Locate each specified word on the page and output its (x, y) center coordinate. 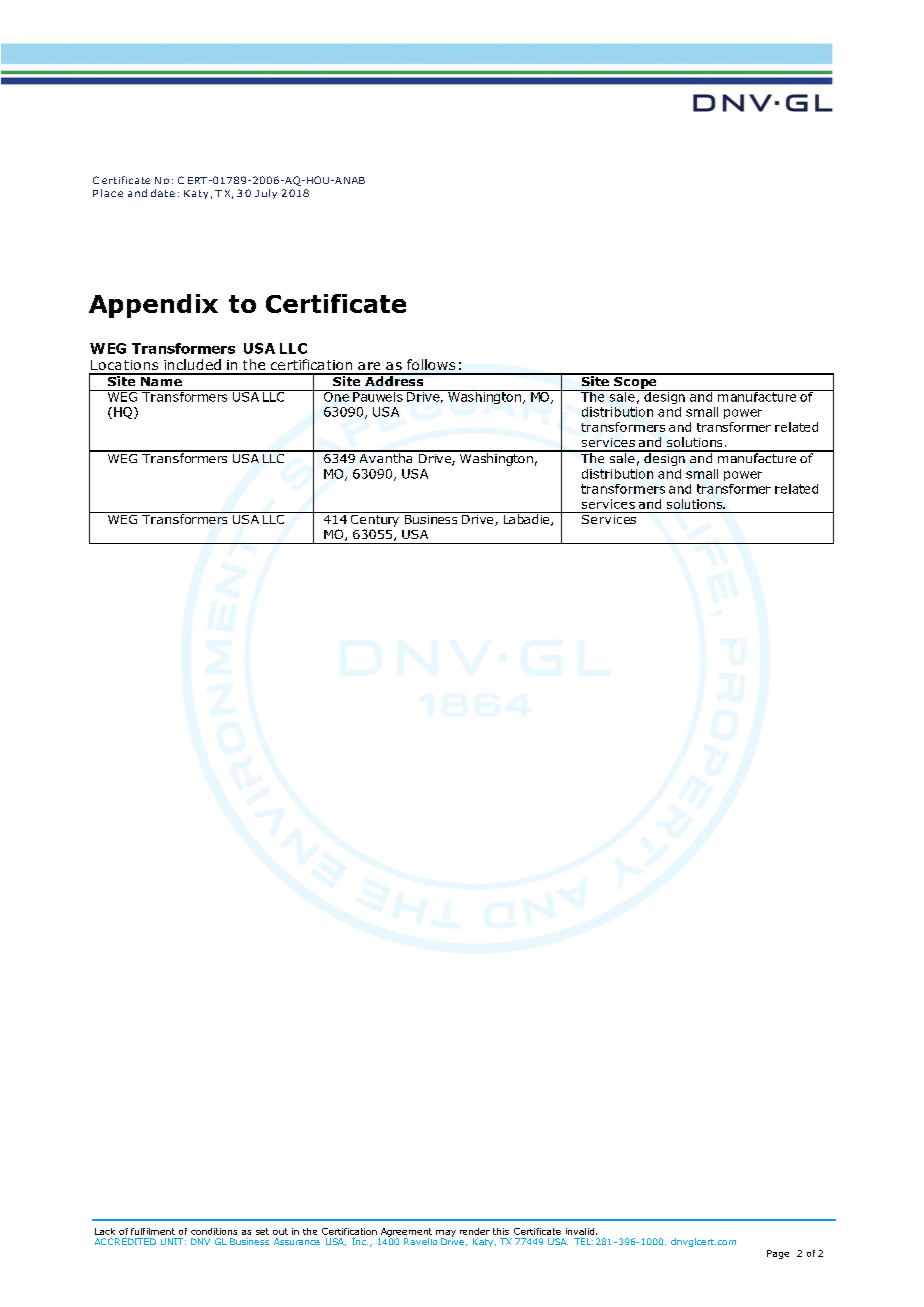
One (336, 396)
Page (778, 1254)
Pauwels (378, 396)
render (475, 1231)
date (163, 193)
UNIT (172, 1241)
